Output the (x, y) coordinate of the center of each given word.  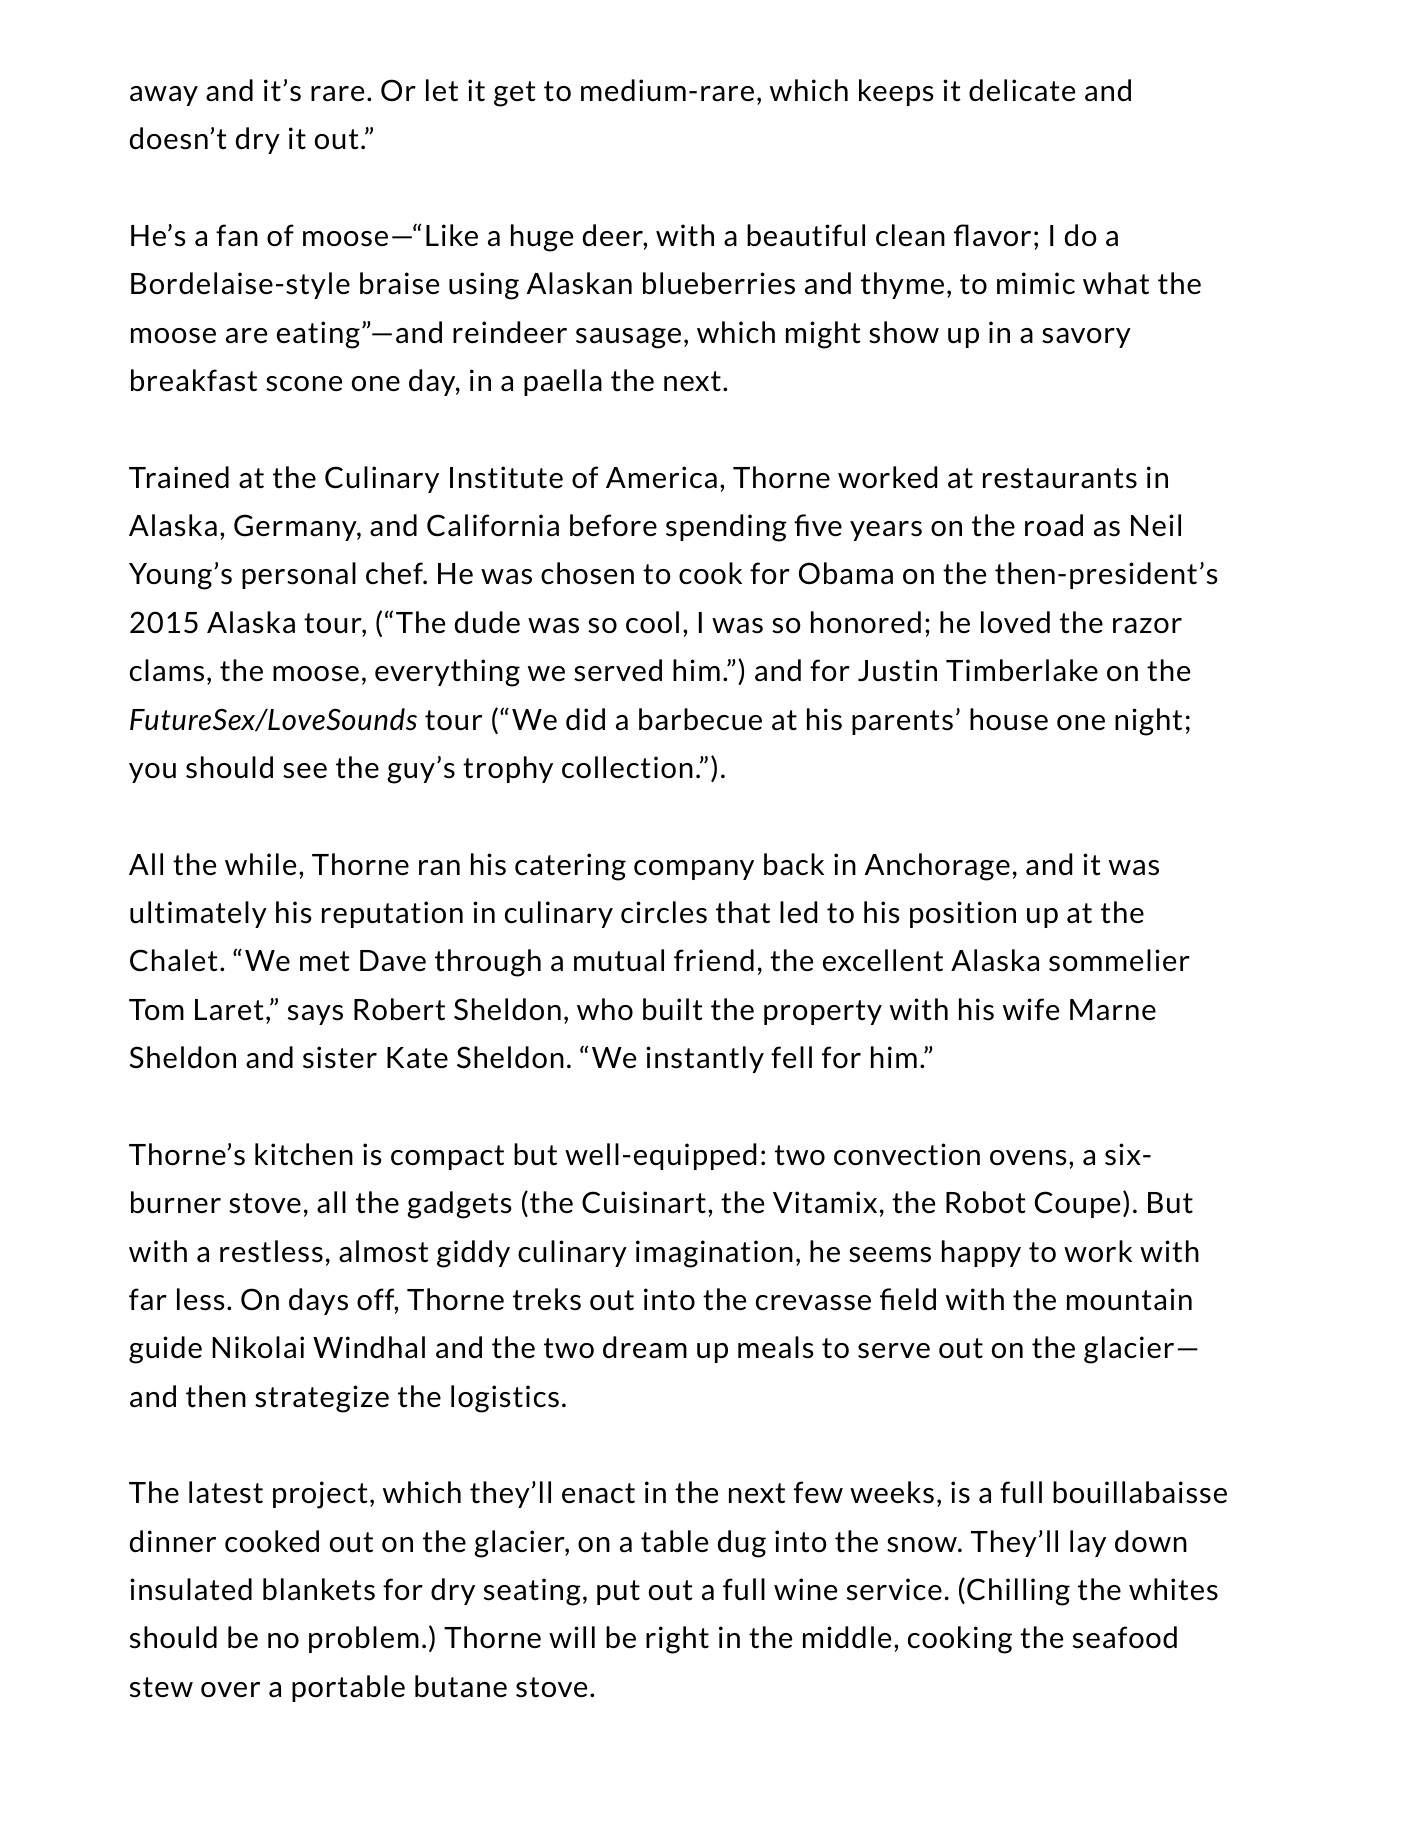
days (318, 1301)
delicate (1022, 90)
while (260, 864)
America (661, 477)
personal (299, 575)
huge (542, 238)
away (164, 96)
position (963, 914)
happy (981, 1253)
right (677, 1640)
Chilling (1018, 1592)
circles (664, 912)
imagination (714, 1254)
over (230, 1689)
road (1054, 525)
